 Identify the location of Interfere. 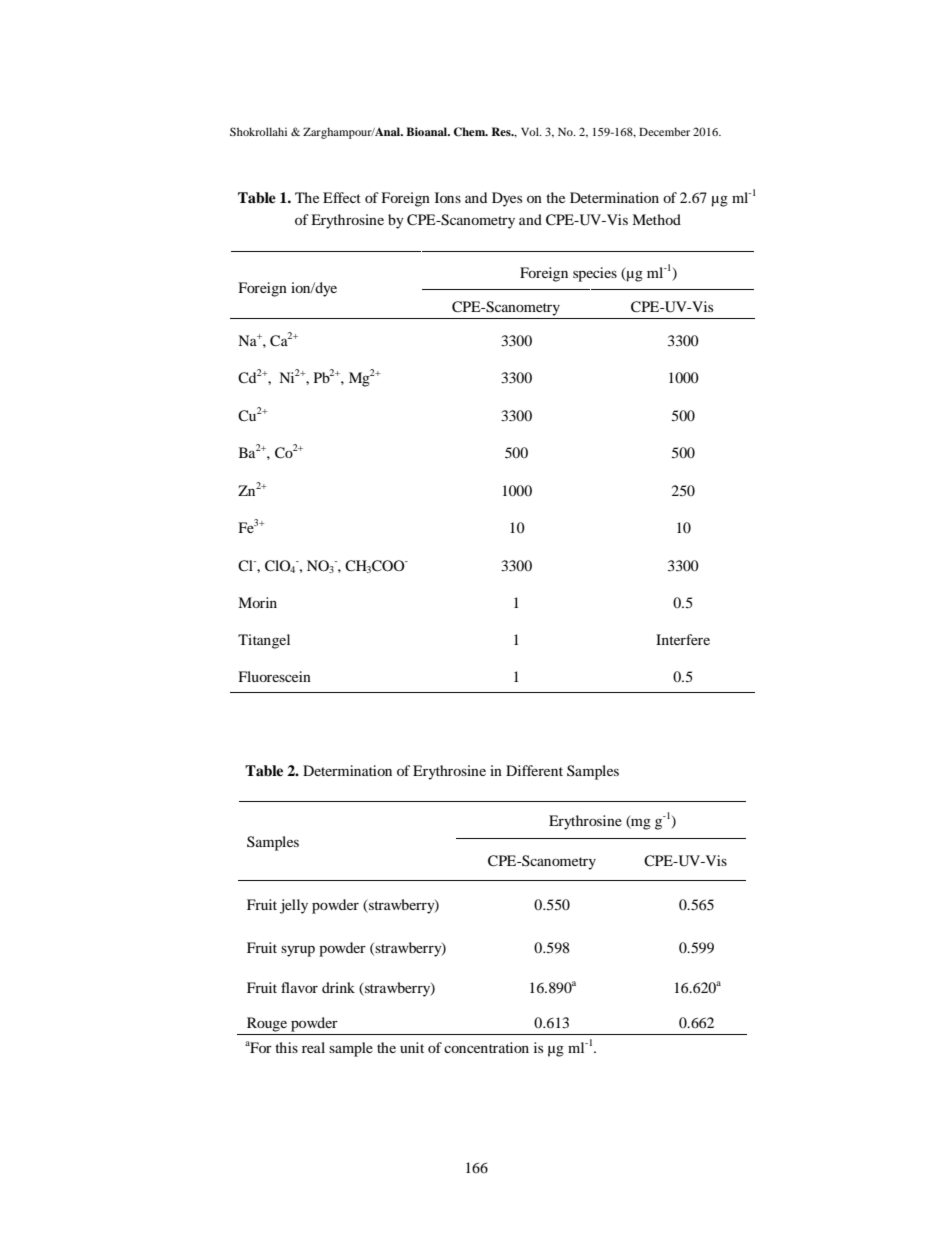
(683, 639).
